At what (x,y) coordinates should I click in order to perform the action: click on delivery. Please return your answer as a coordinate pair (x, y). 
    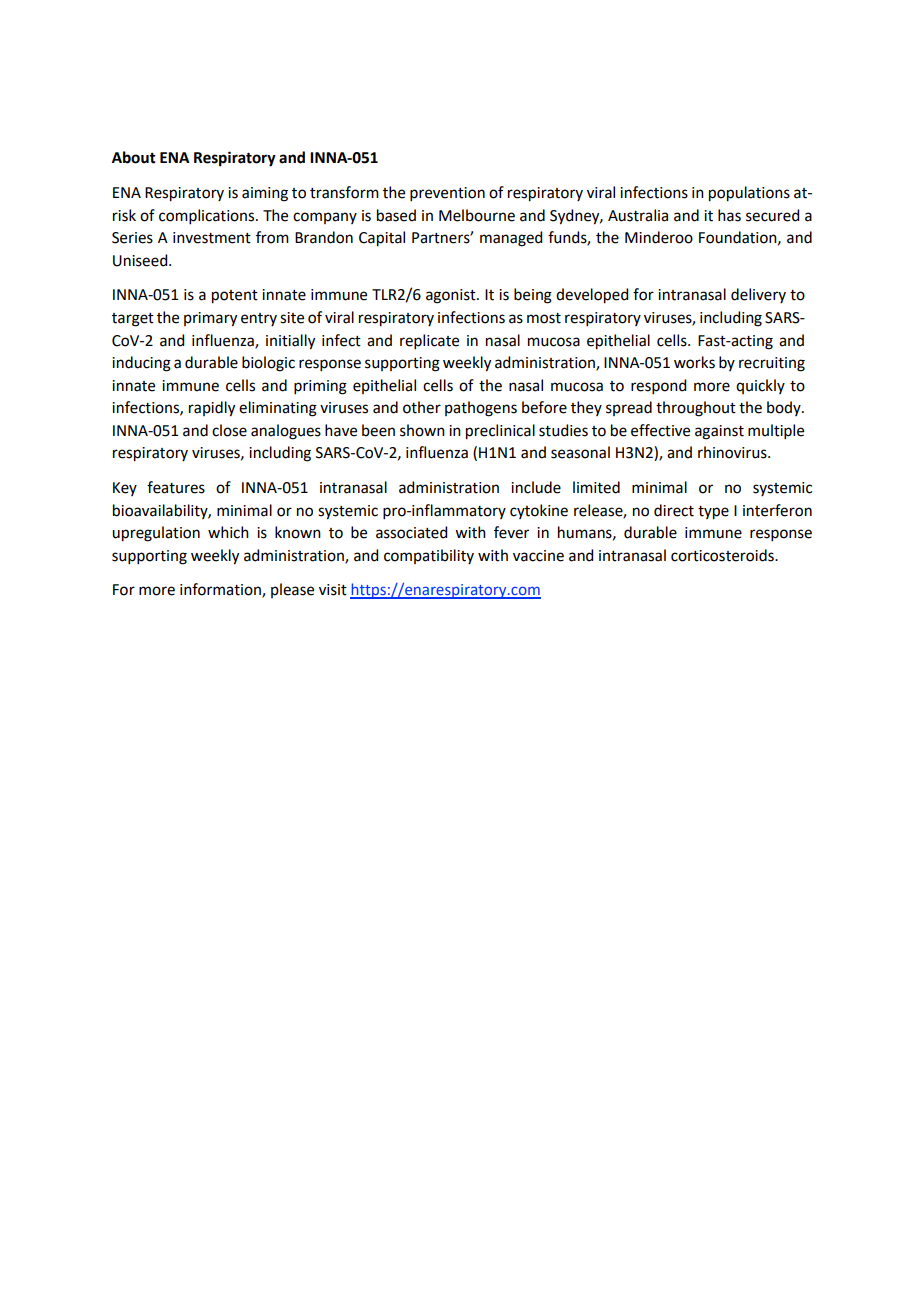
    Looking at the image, I should click on (758, 295).
